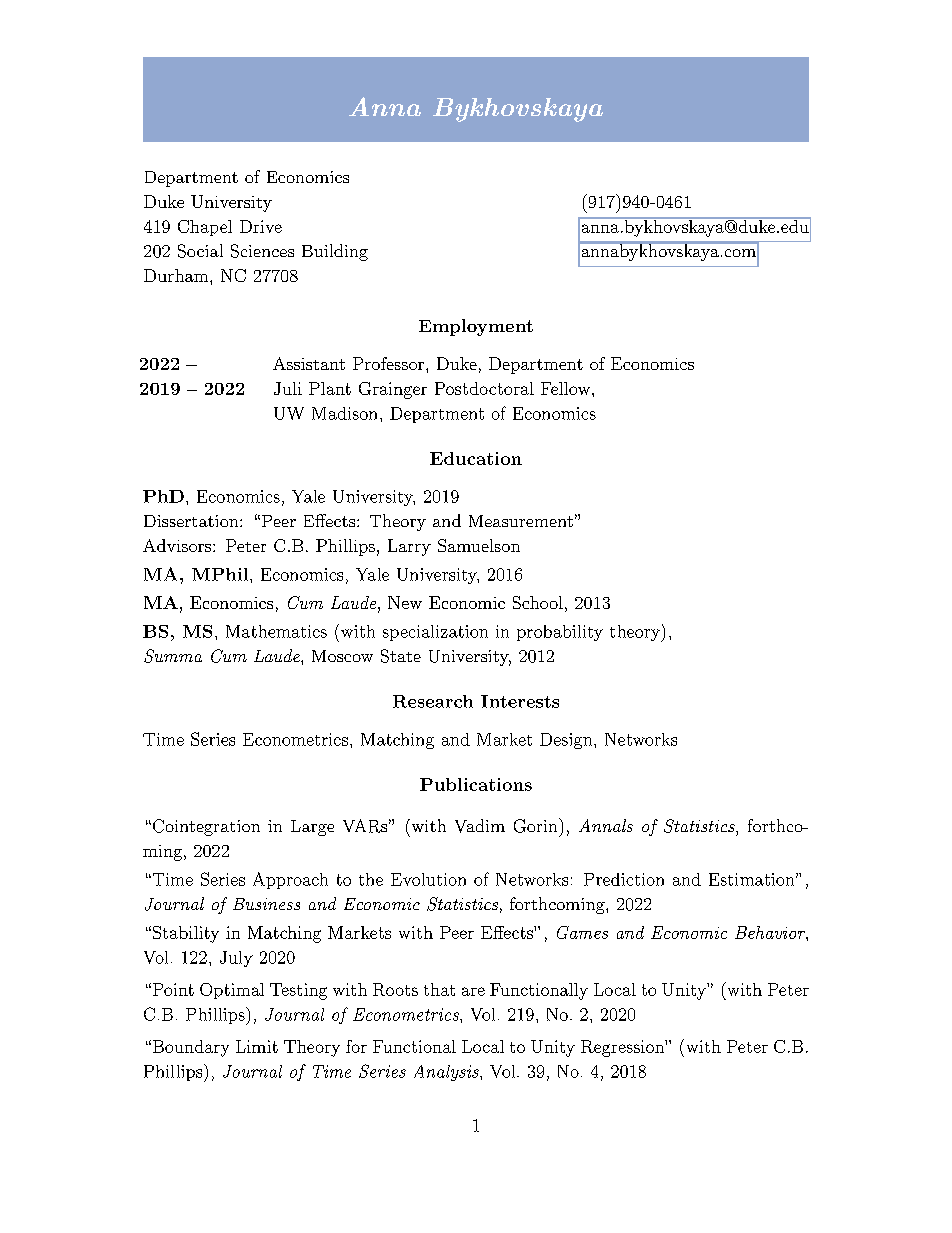  What do you see at coordinates (401, 656) in the document?
I see `State` at bounding box center [401, 656].
